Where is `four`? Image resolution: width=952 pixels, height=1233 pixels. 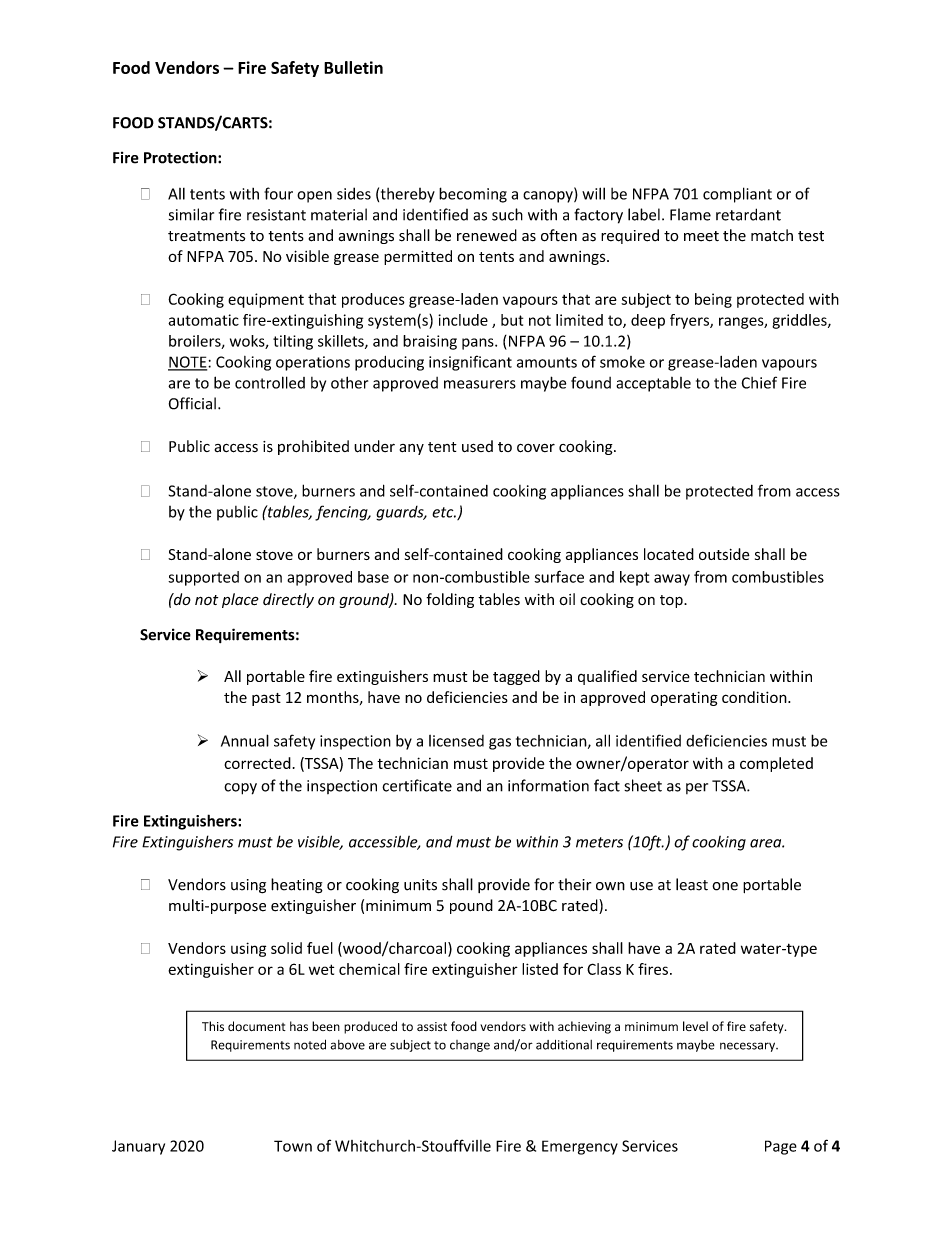 four is located at coordinates (278, 193).
